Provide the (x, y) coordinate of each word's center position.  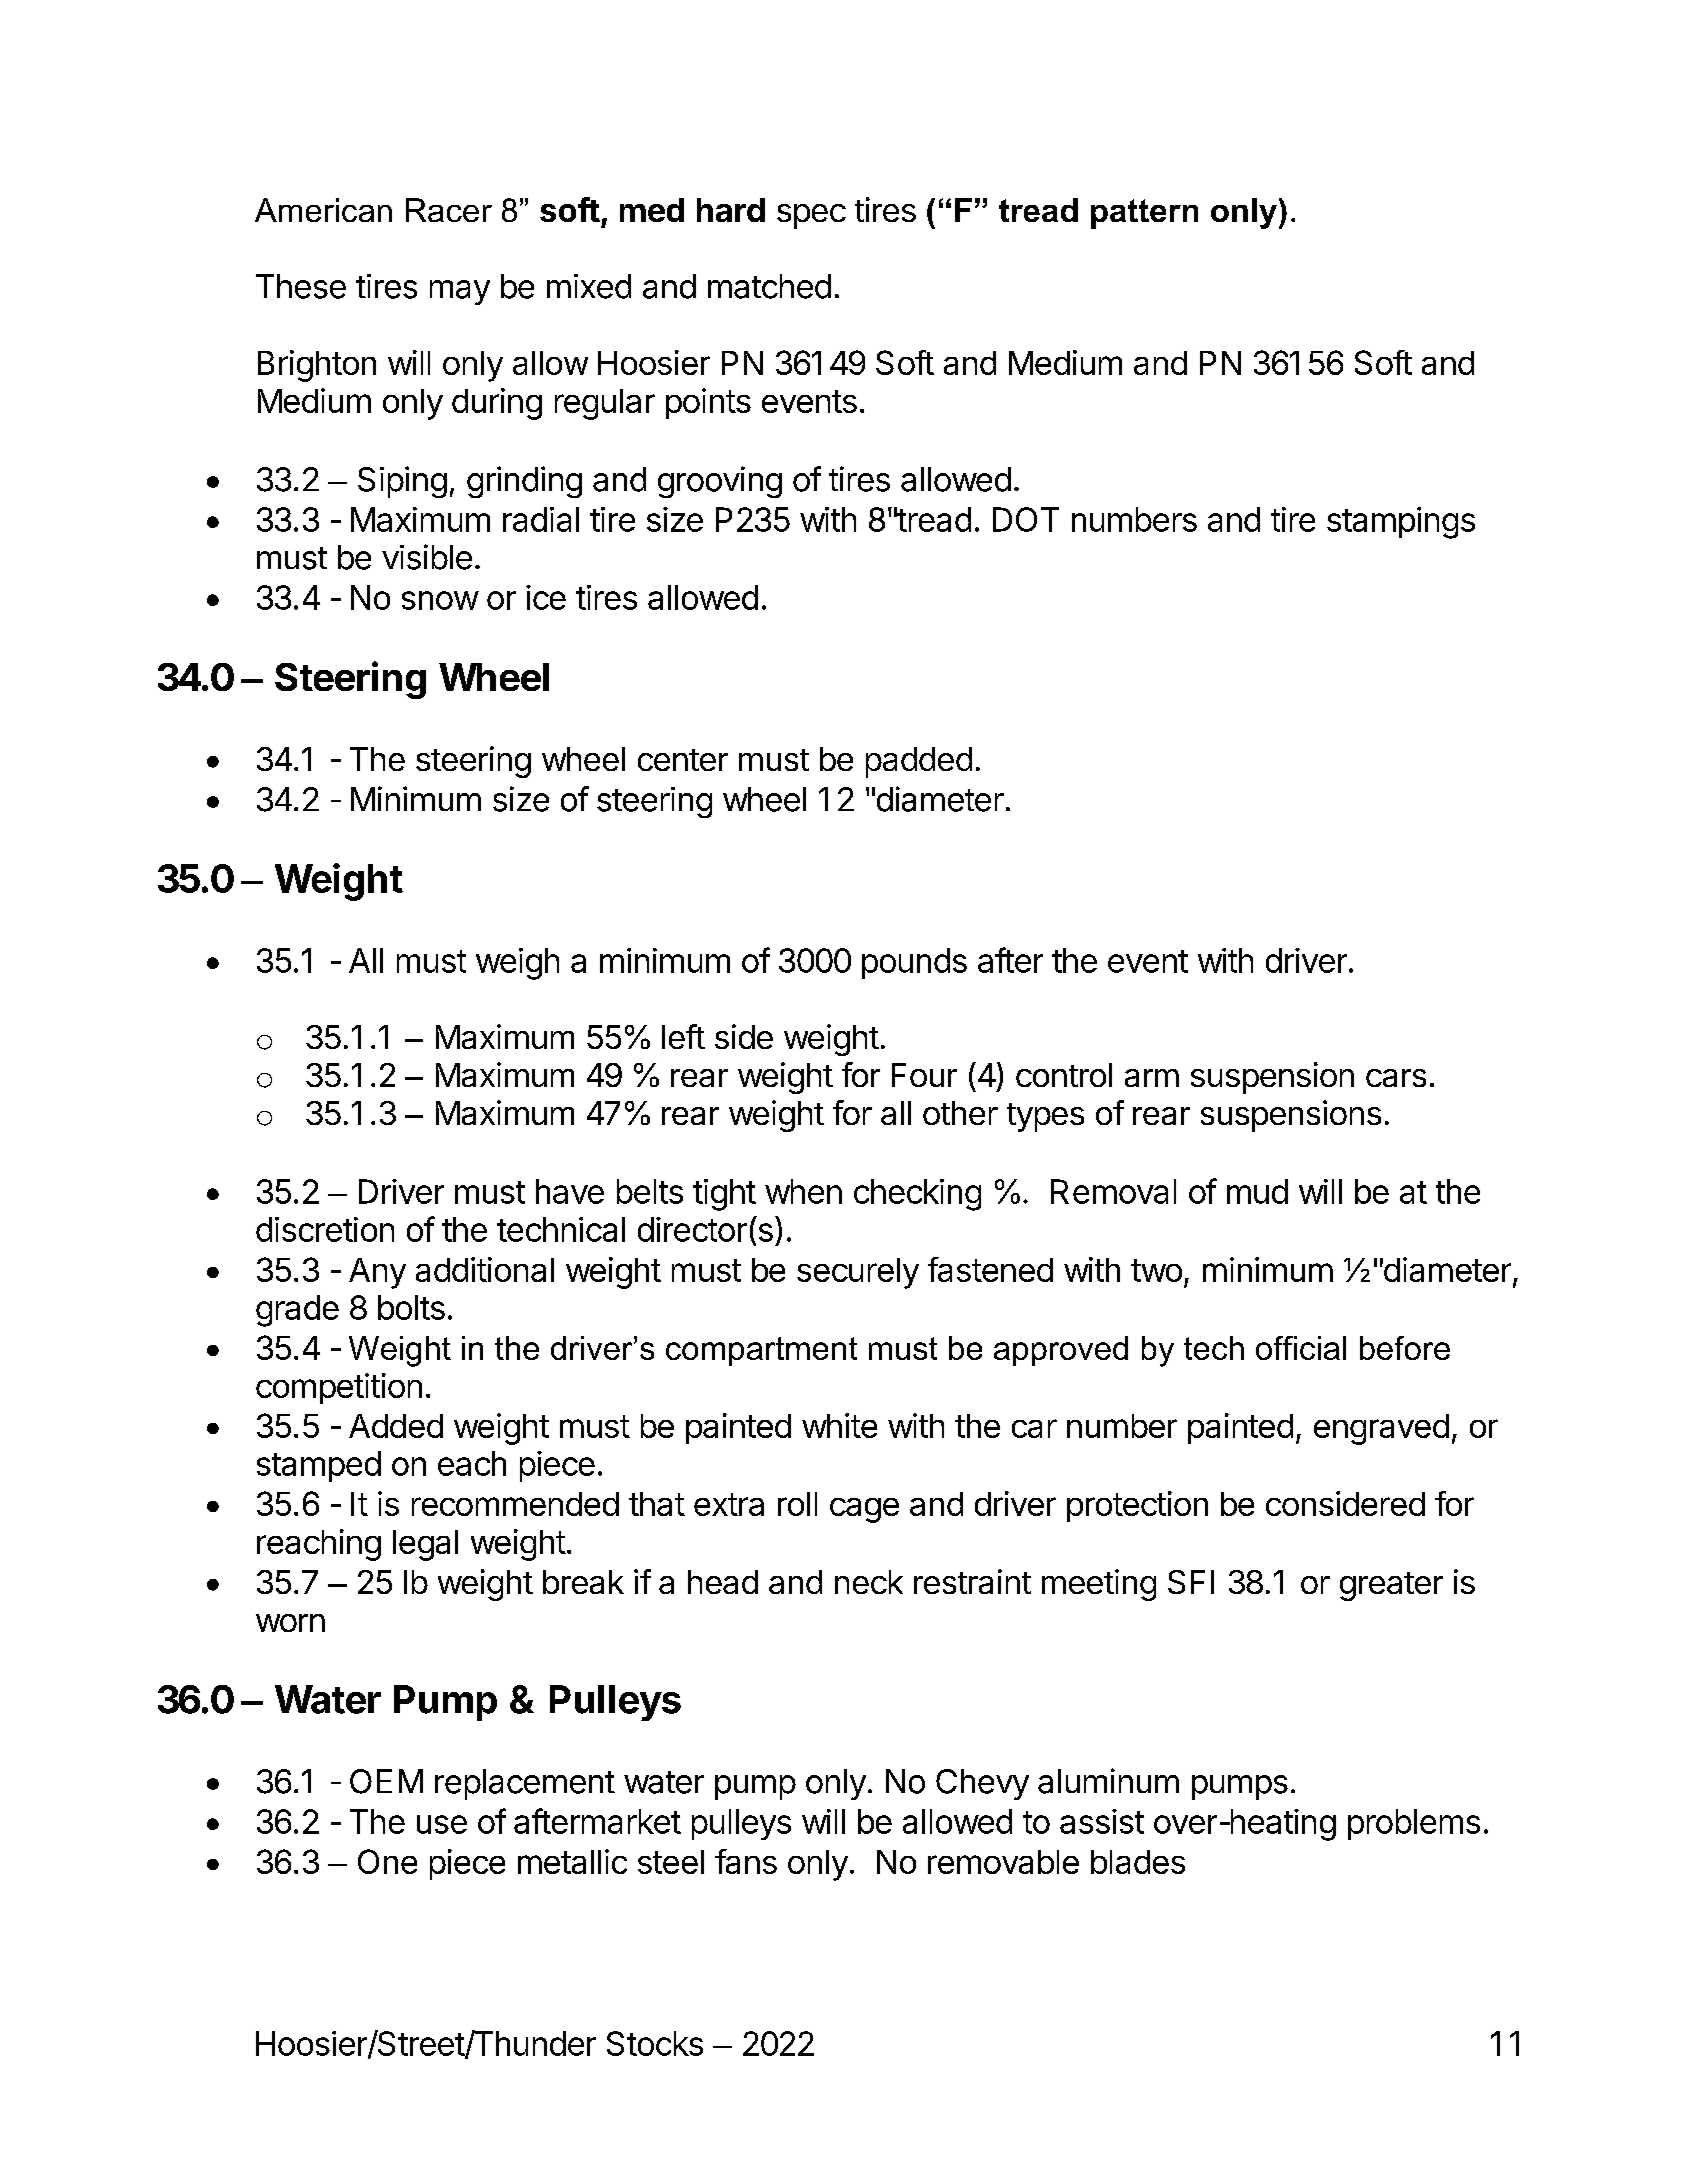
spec (811, 216)
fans (746, 1861)
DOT (1026, 519)
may (460, 292)
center (683, 760)
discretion (325, 1229)
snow (440, 600)
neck (869, 1582)
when (803, 1191)
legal (425, 1545)
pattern (1144, 214)
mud (1257, 1191)
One (387, 1861)
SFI (1191, 1582)
